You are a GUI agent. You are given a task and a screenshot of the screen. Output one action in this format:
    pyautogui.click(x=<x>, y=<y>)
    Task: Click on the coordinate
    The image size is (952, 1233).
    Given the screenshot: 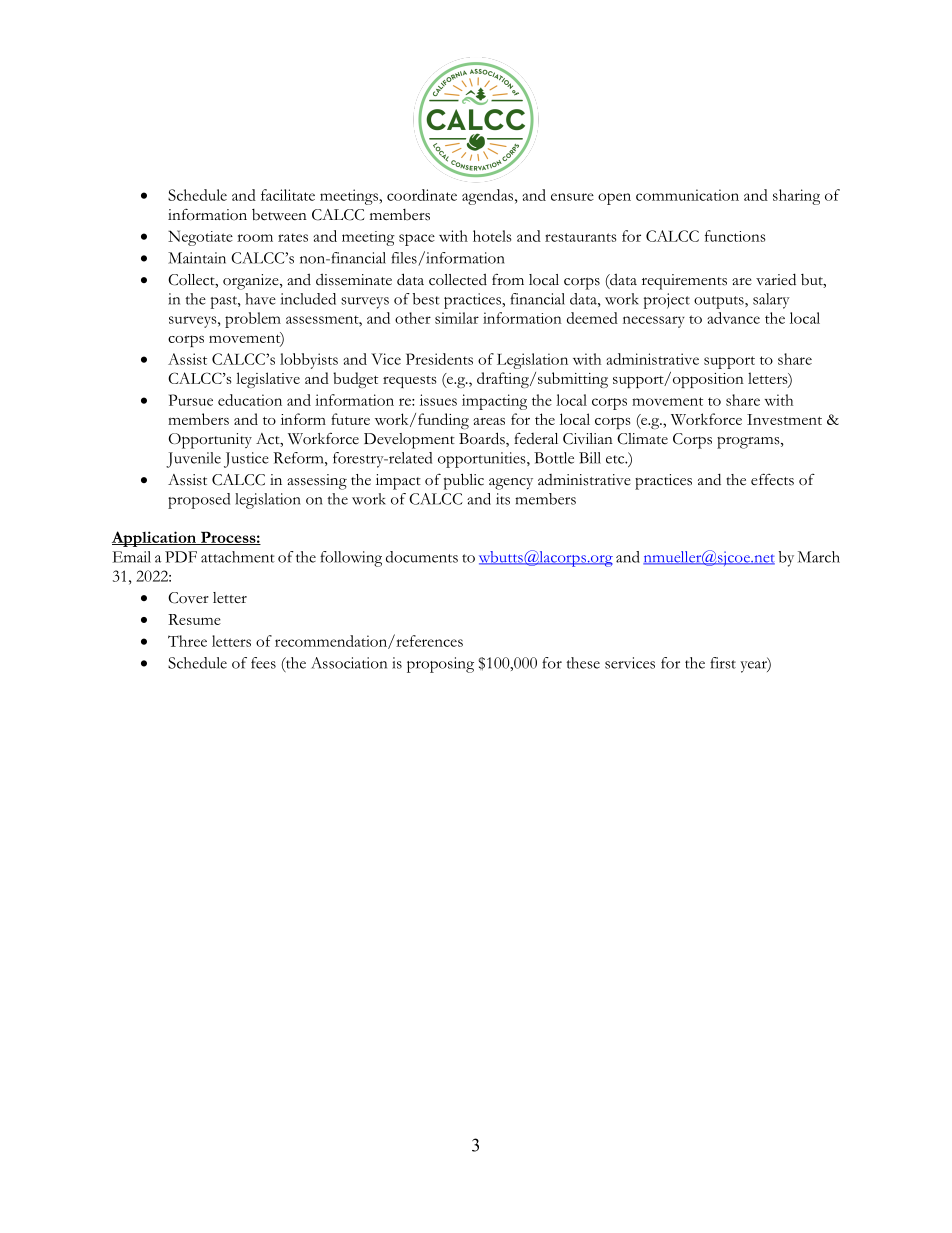 What is the action you would take?
    pyautogui.click(x=422, y=195)
